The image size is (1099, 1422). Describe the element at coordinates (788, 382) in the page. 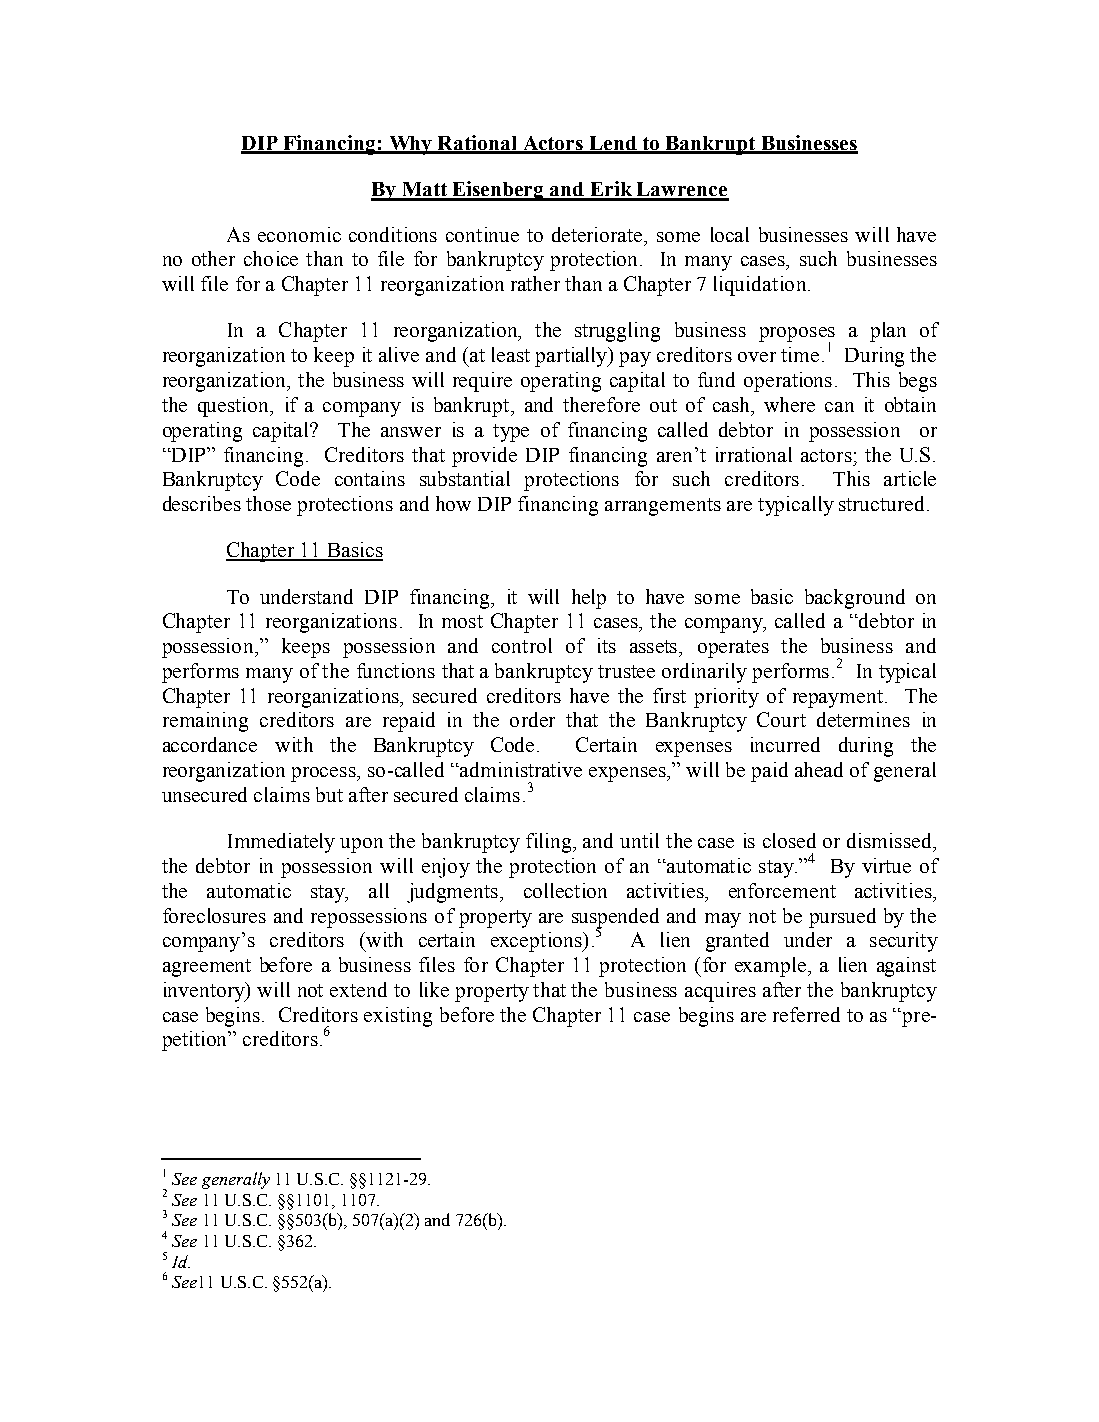

I see `operations` at that location.
